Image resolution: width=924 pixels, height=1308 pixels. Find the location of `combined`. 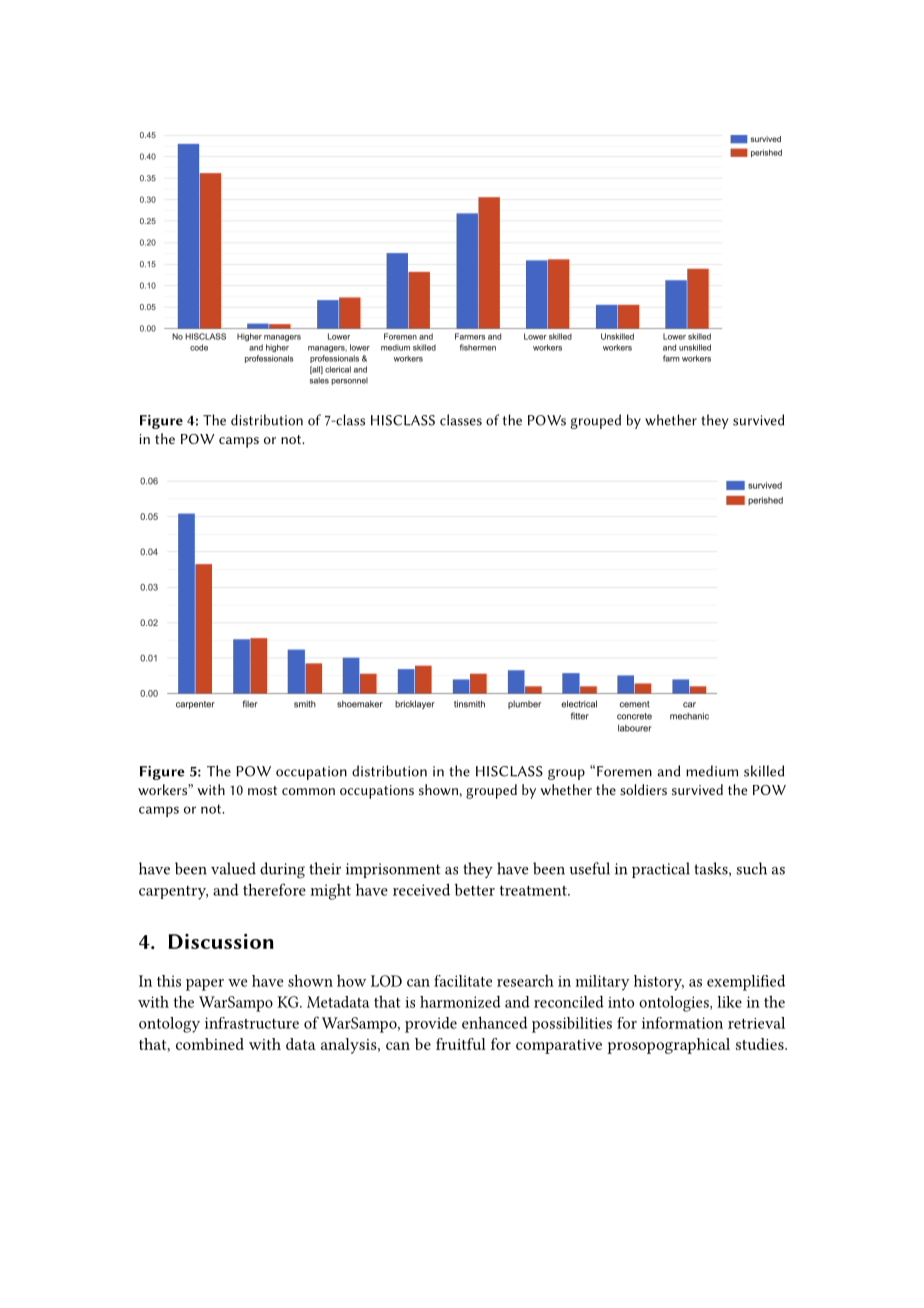

combined is located at coordinates (210, 1044).
